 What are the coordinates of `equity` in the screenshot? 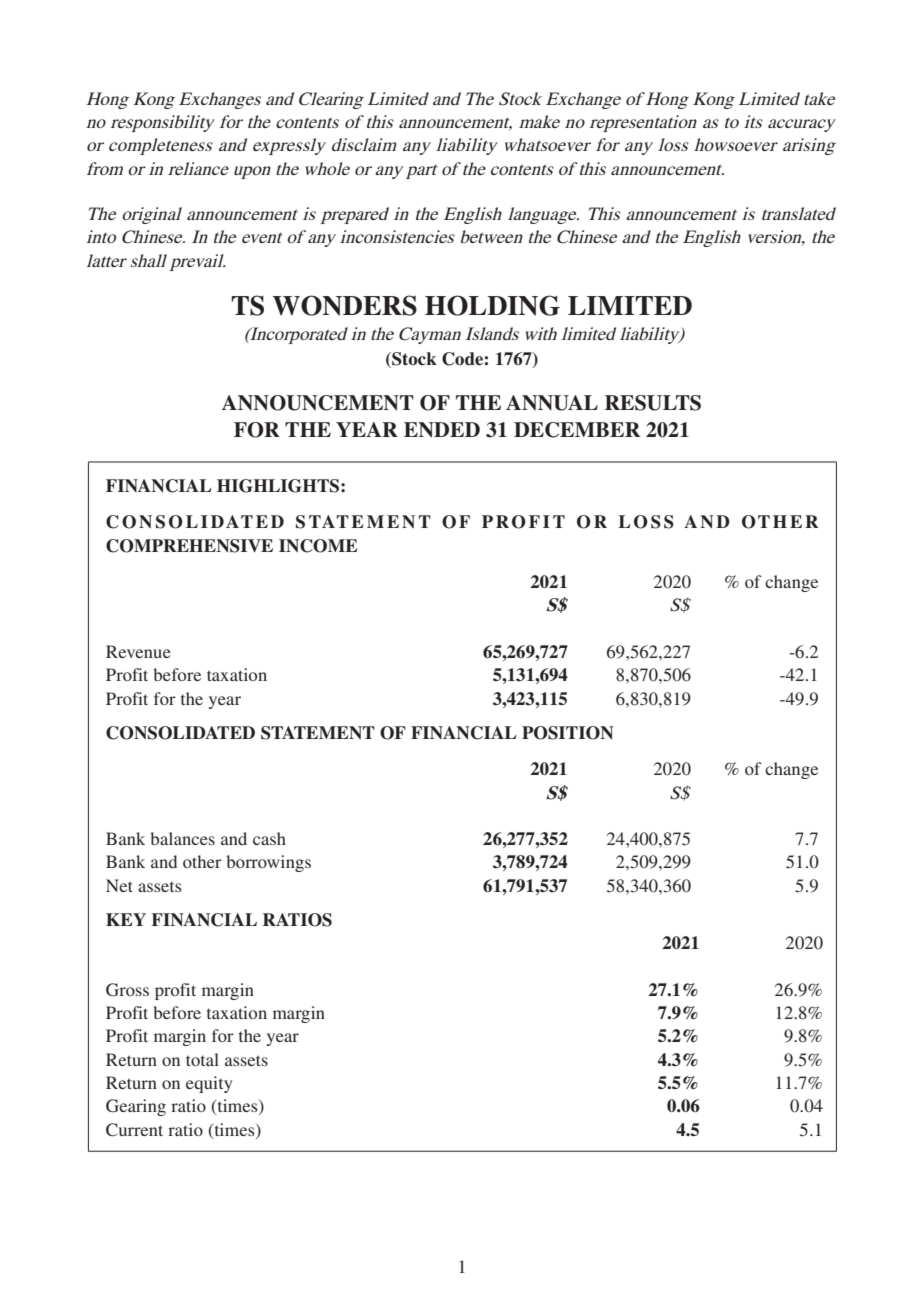 It's located at (209, 1084).
